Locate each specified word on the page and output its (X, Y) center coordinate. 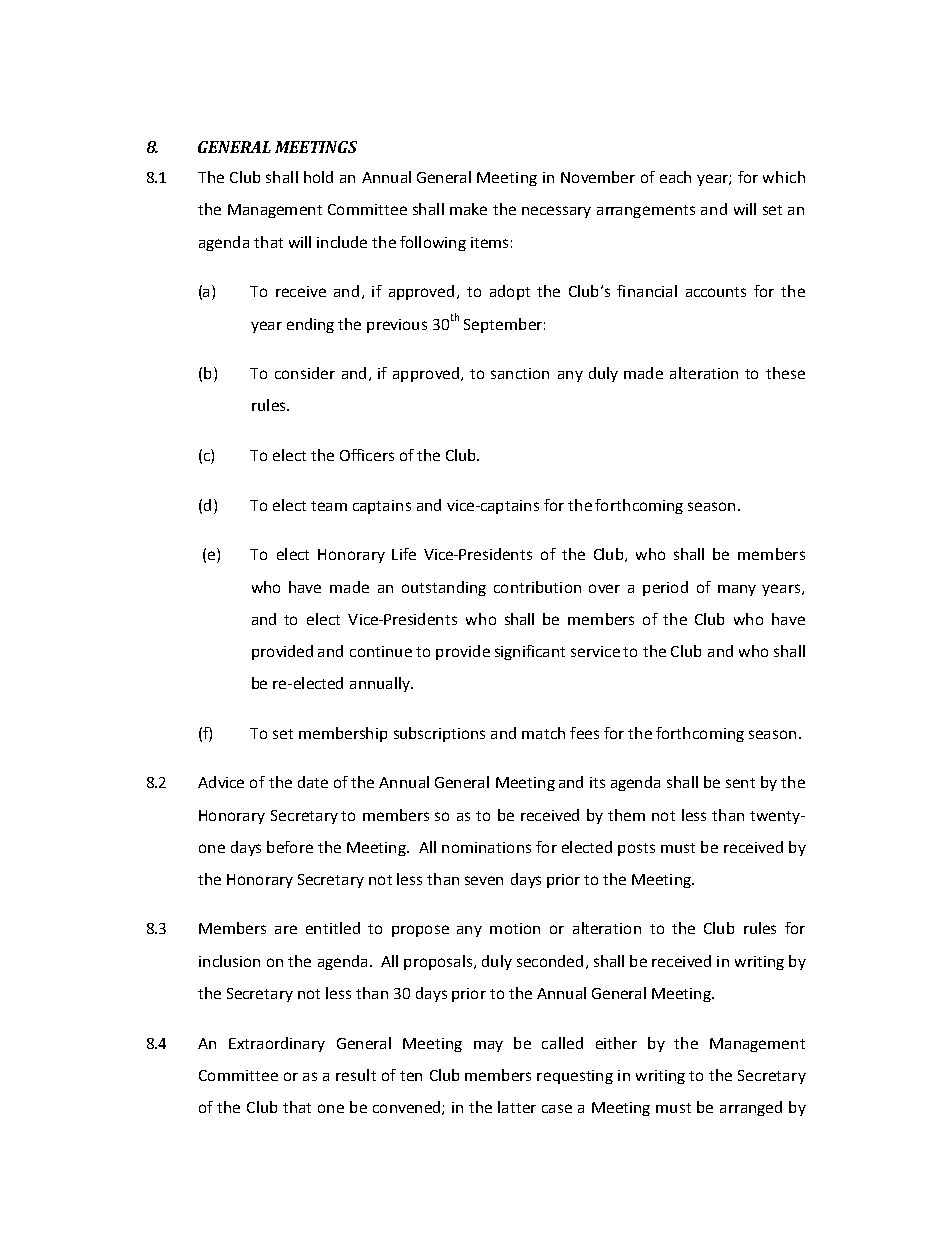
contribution (537, 587)
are (286, 929)
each (675, 177)
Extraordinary (277, 1044)
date (313, 782)
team (329, 506)
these (785, 373)
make (468, 209)
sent (740, 783)
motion (515, 928)
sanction (520, 373)
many (737, 590)
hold (318, 177)
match (543, 733)
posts (636, 849)
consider (305, 373)
